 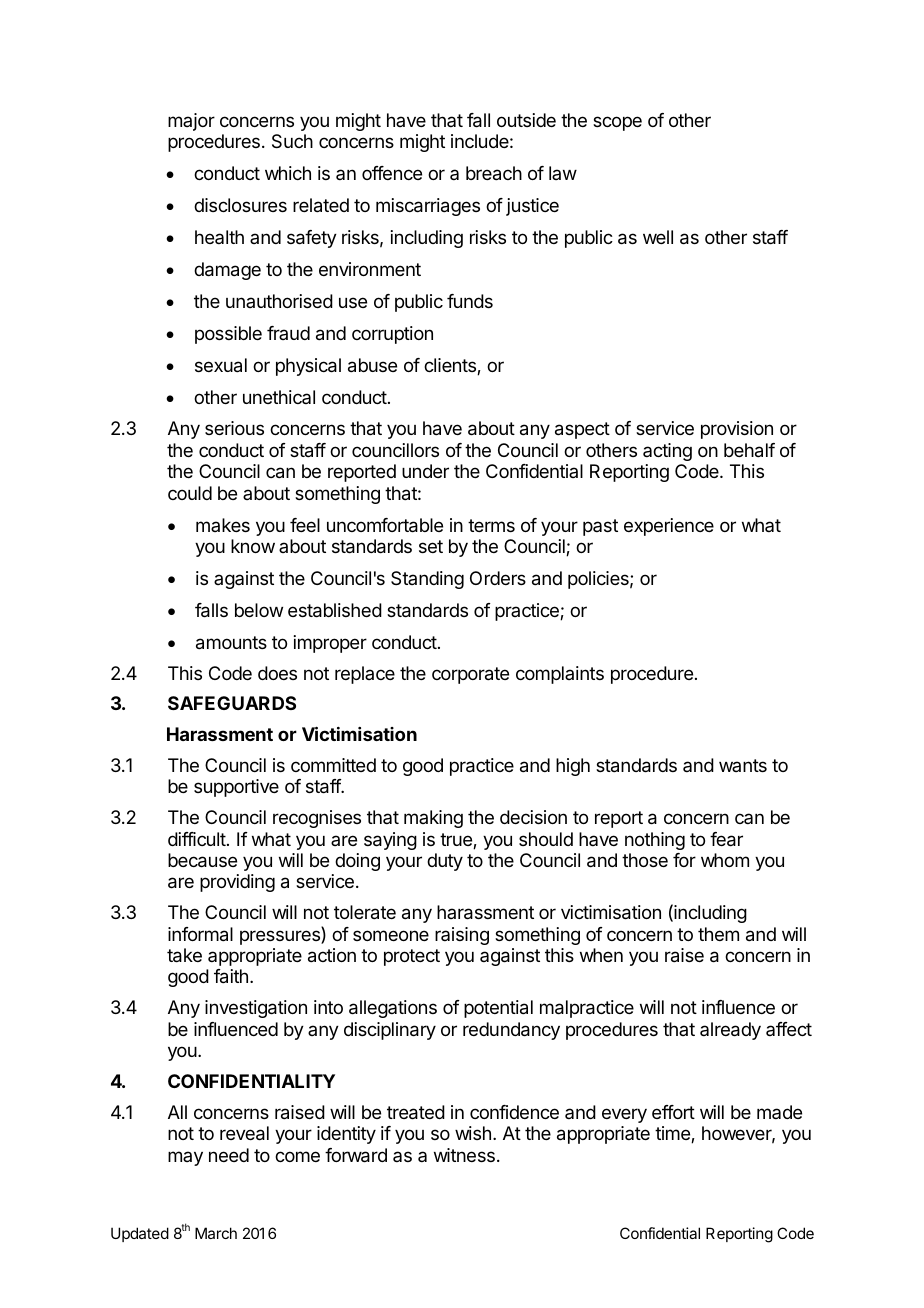 I want to click on major, so click(x=191, y=122).
